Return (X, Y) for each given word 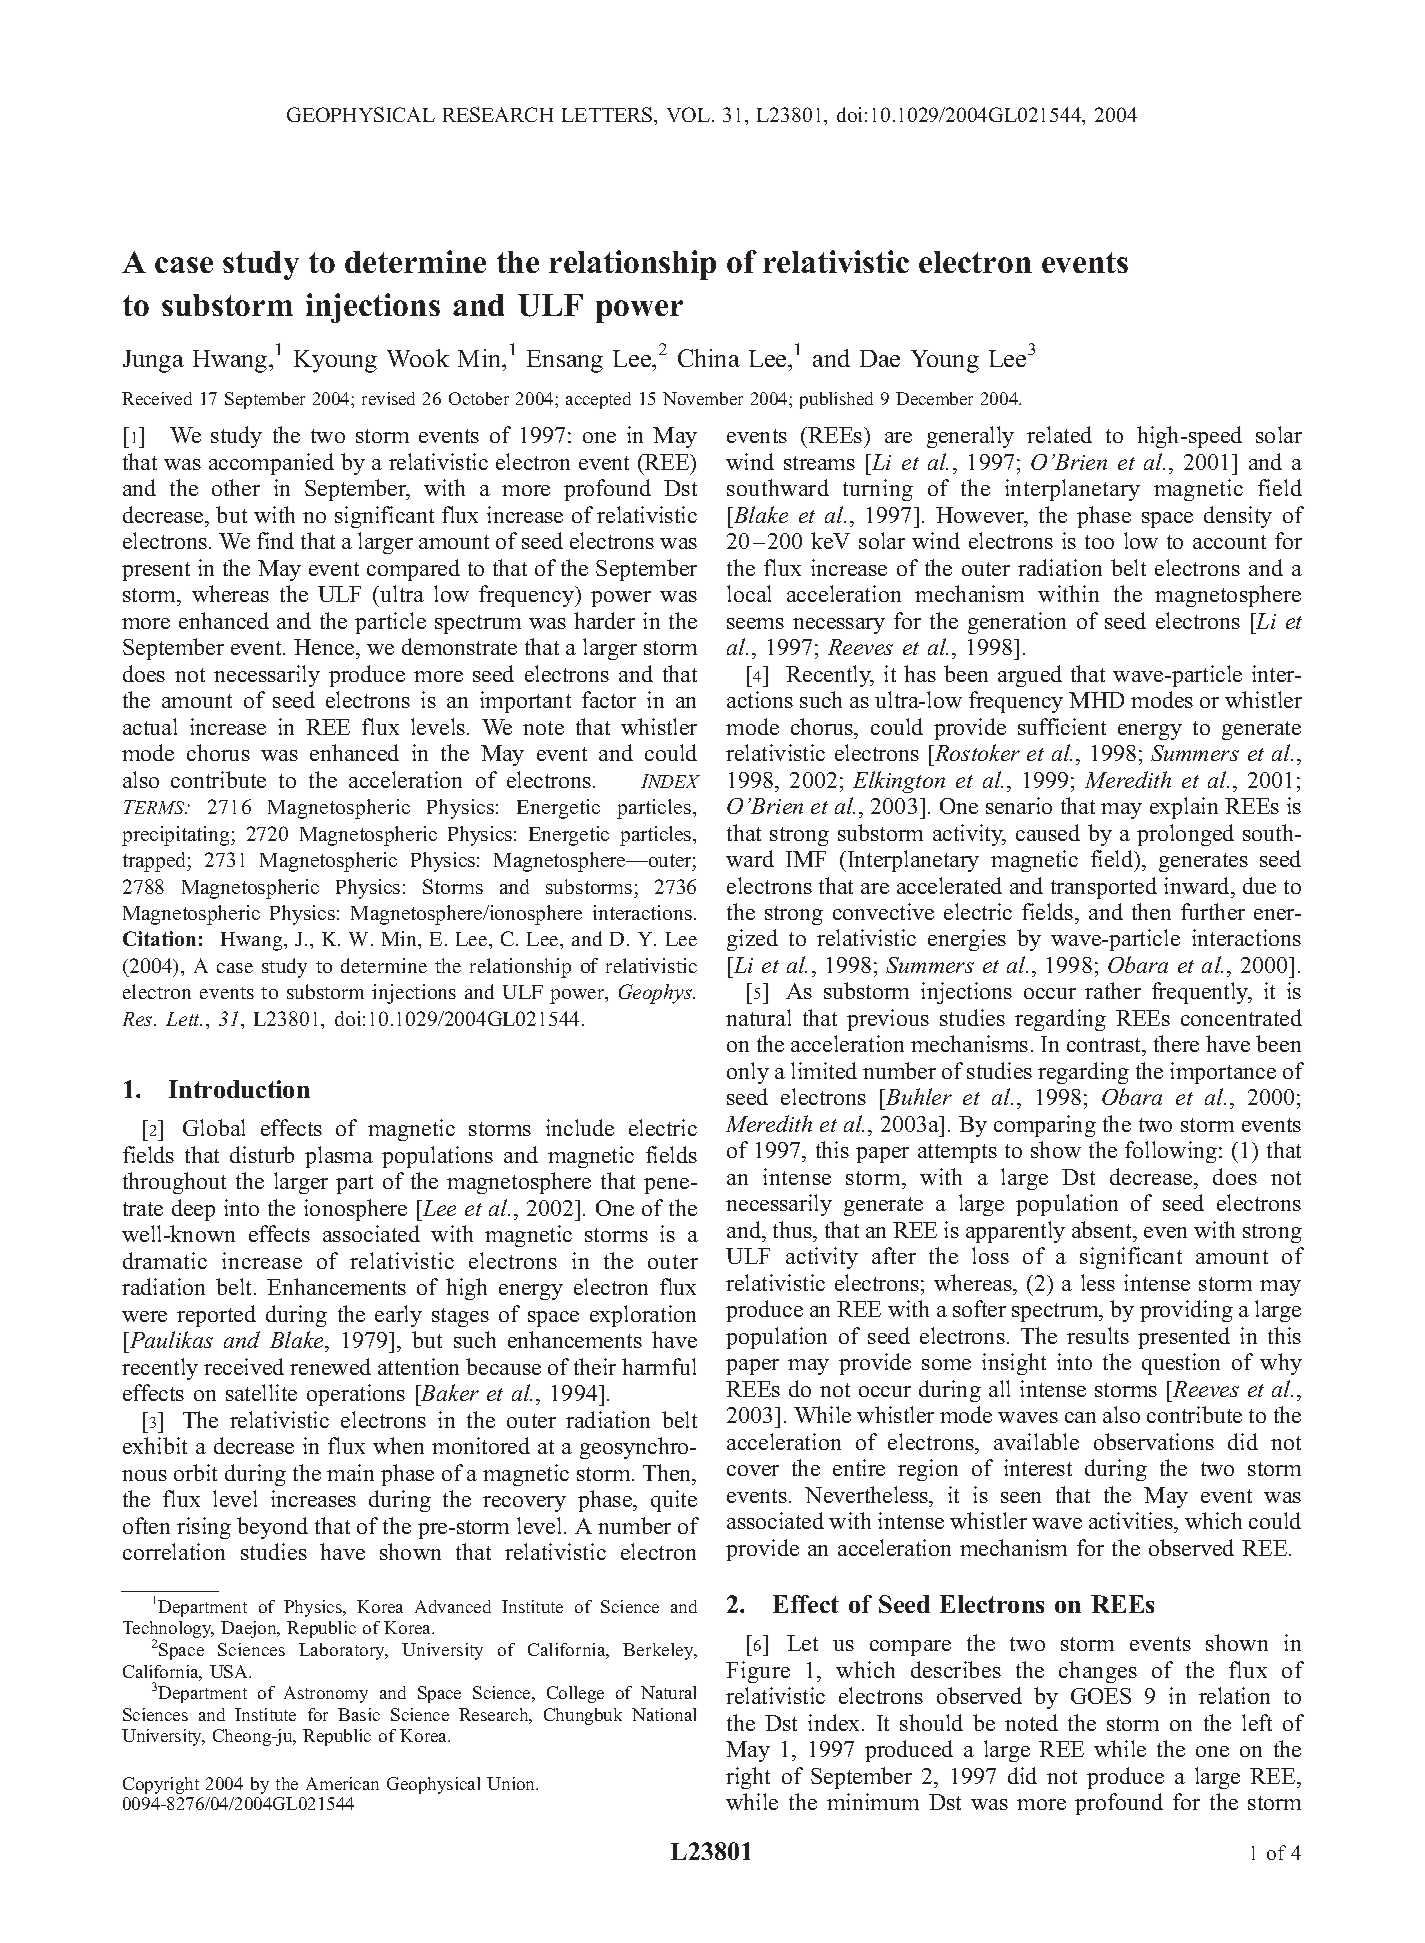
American (342, 1783)
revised (388, 398)
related (1059, 434)
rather (1113, 990)
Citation (159, 938)
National (664, 1714)
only (748, 1073)
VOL (688, 114)
